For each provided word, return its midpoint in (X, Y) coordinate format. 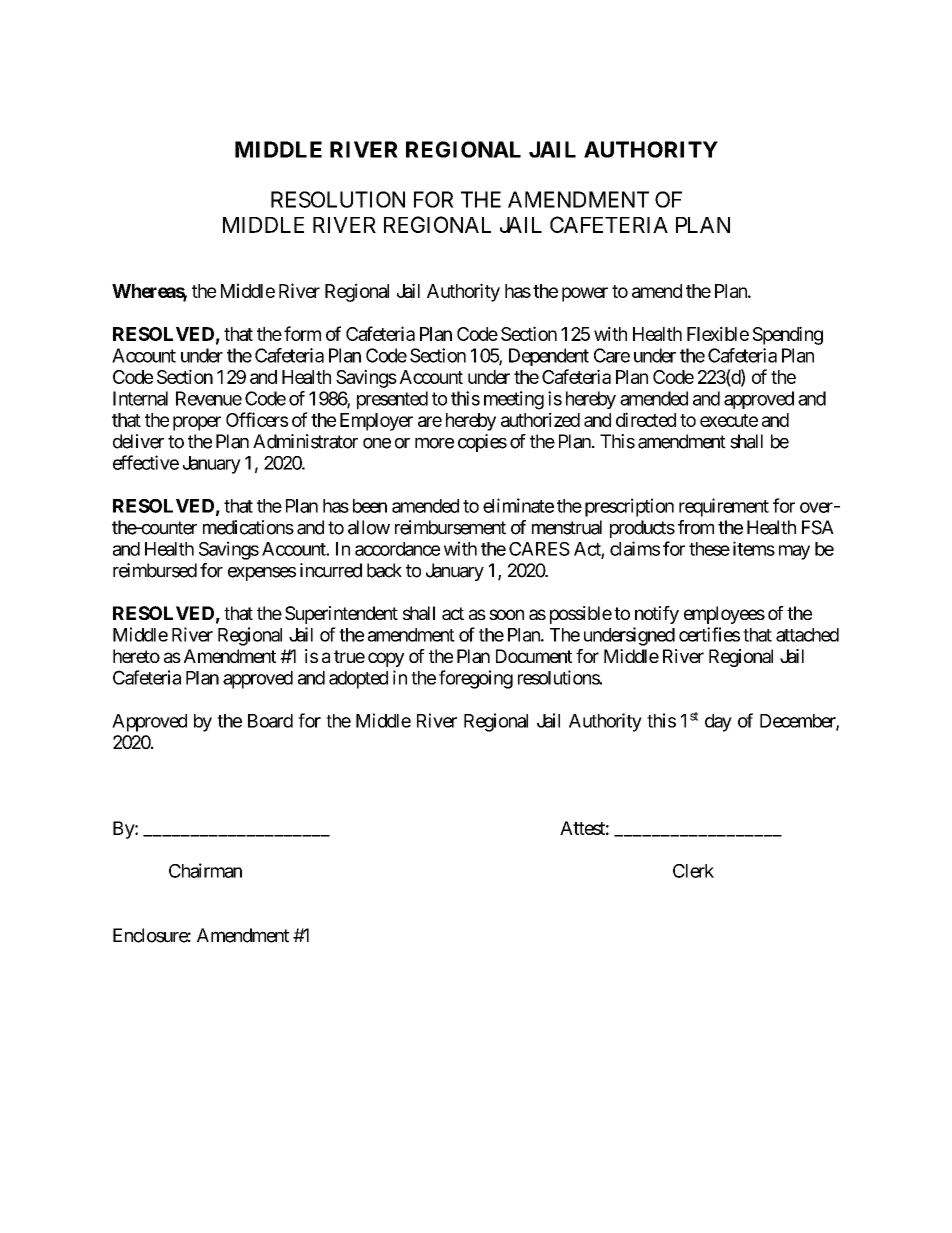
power (585, 294)
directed (646, 419)
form (302, 333)
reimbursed (155, 570)
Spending (788, 335)
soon (506, 614)
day (718, 723)
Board (270, 721)
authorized (540, 419)
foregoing (476, 679)
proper (197, 423)
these (709, 549)
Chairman (205, 870)
